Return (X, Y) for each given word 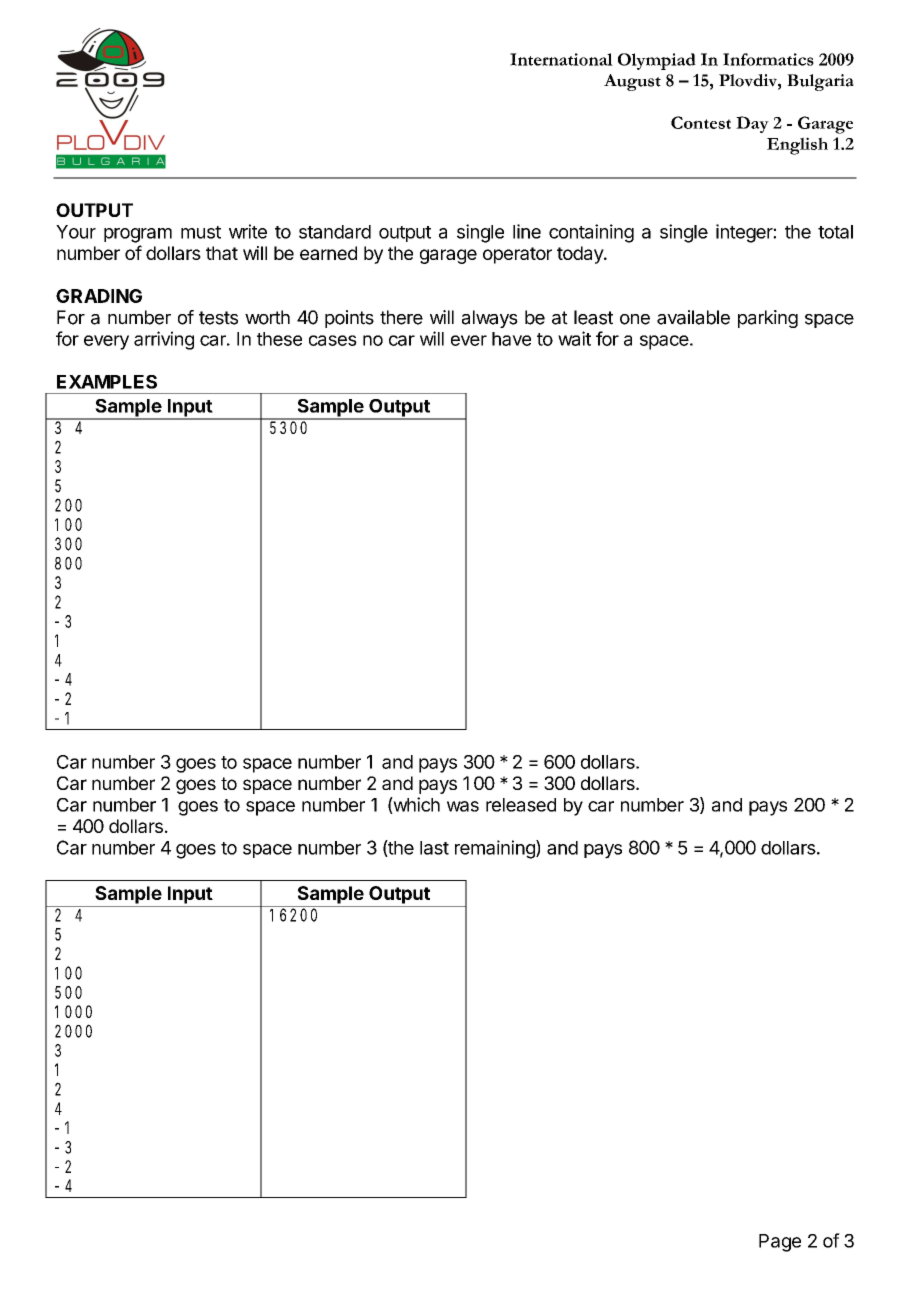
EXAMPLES (107, 382)
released (521, 805)
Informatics (768, 59)
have (511, 339)
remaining (496, 849)
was (463, 806)
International (561, 59)
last (434, 848)
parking (768, 319)
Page (780, 1243)
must (201, 232)
